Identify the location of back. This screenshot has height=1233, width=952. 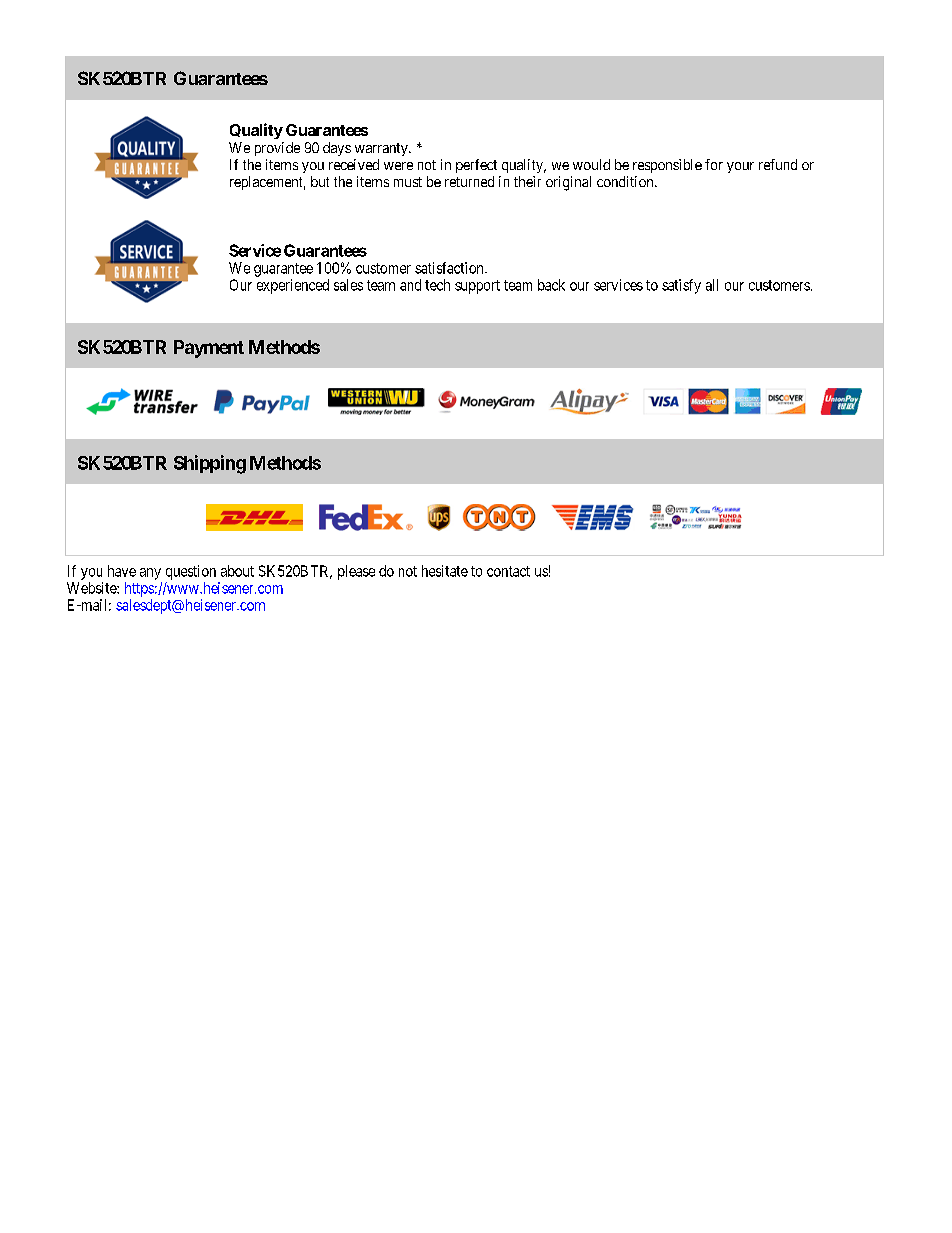
(551, 285).
